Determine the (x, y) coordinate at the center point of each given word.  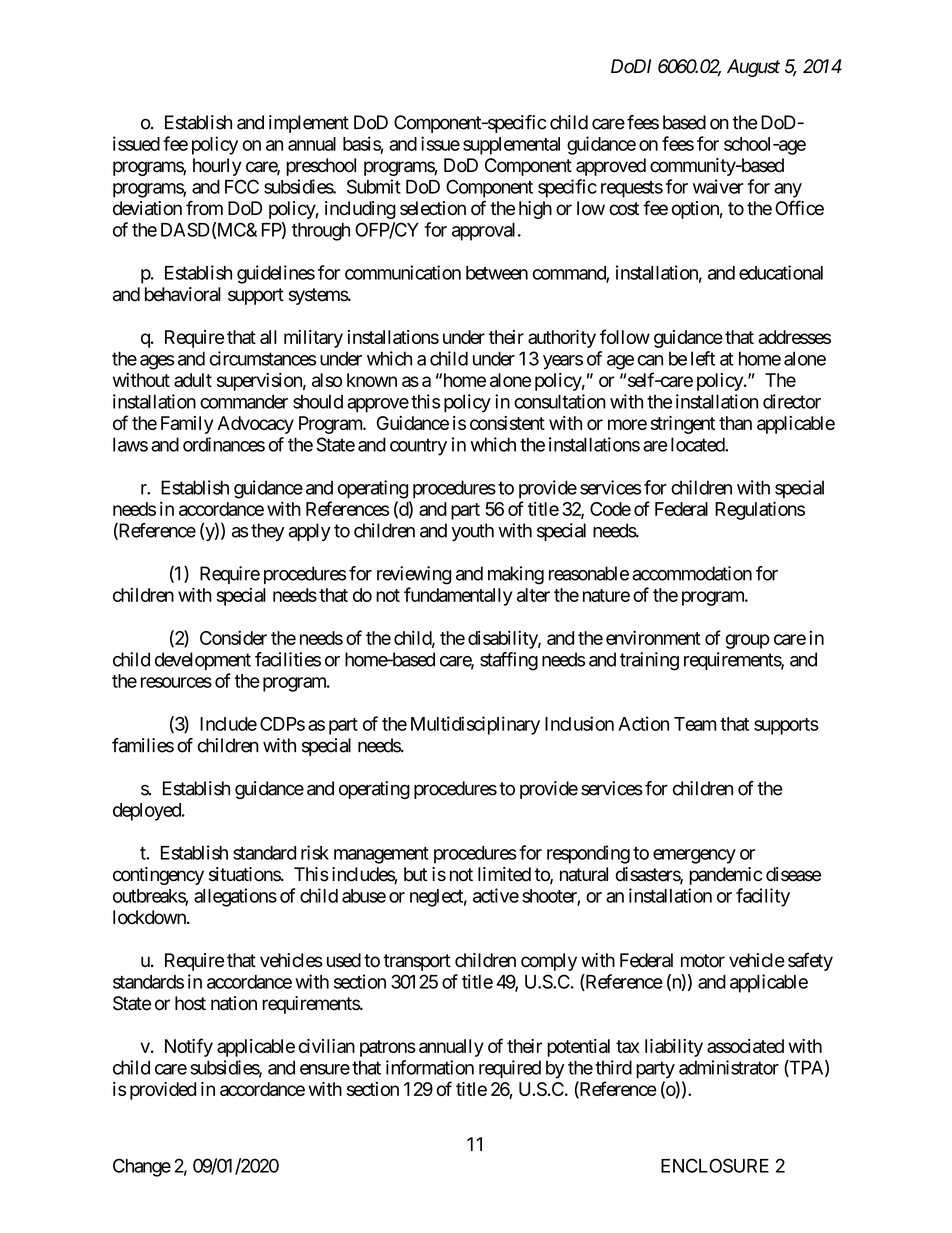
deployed (148, 812)
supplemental (511, 146)
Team (695, 724)
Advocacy (255, 425)
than (735, 423)
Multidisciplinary (475, 725)
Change (142, 1167)
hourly (217, 167)
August (753, 68)
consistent (507, 423)
